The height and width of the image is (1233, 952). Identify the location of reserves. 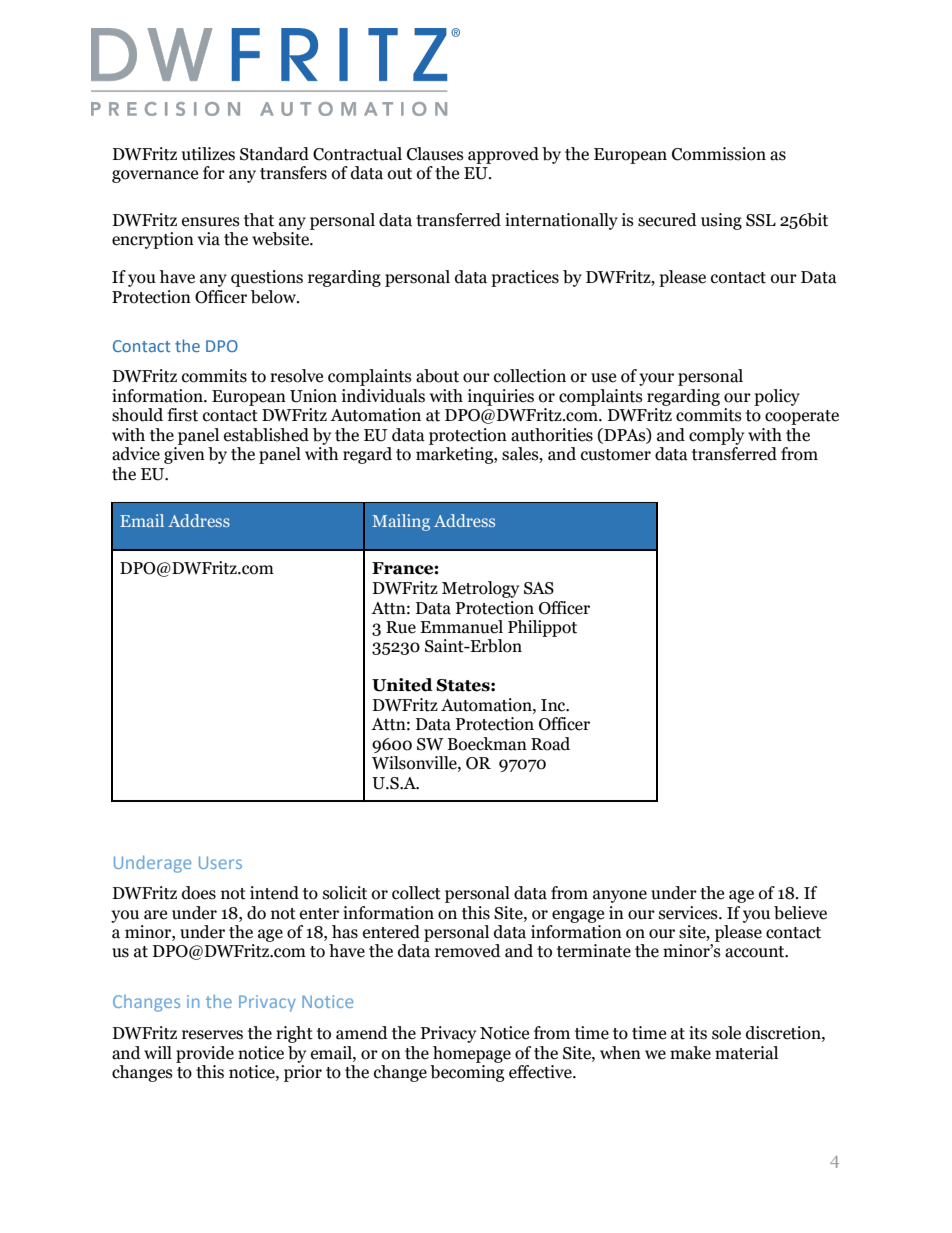
(212, 1035).
